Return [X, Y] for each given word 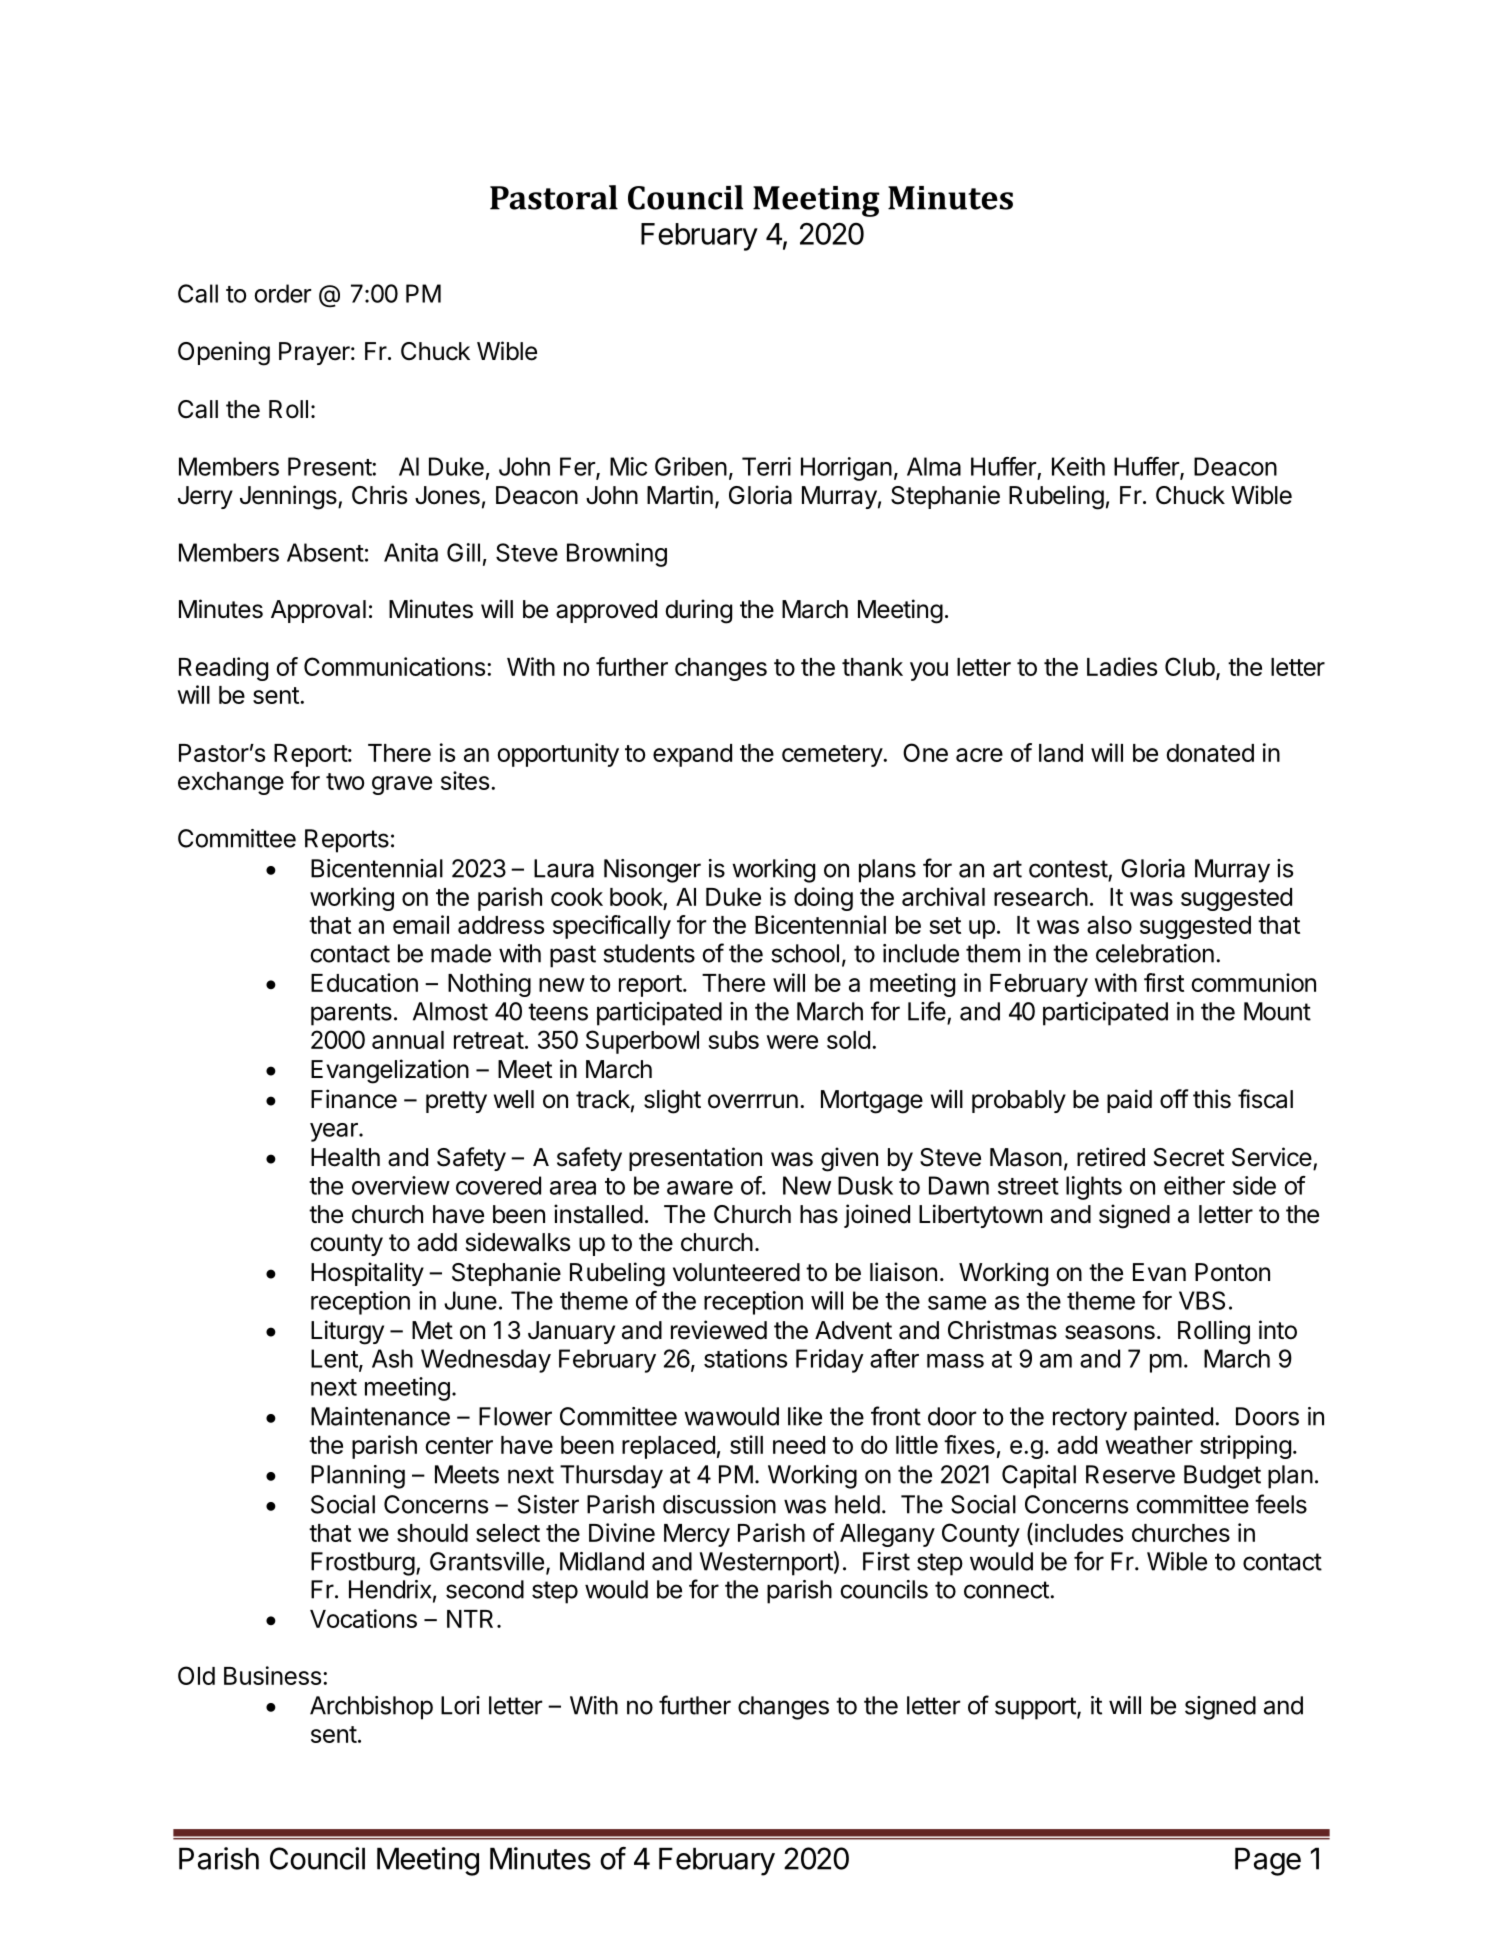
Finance [354, 1099]
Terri [766, 466]
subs [733, 1040]
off [1174, 1099]
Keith [1078, 466]
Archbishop [371, 1708]
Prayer [314, 353]
